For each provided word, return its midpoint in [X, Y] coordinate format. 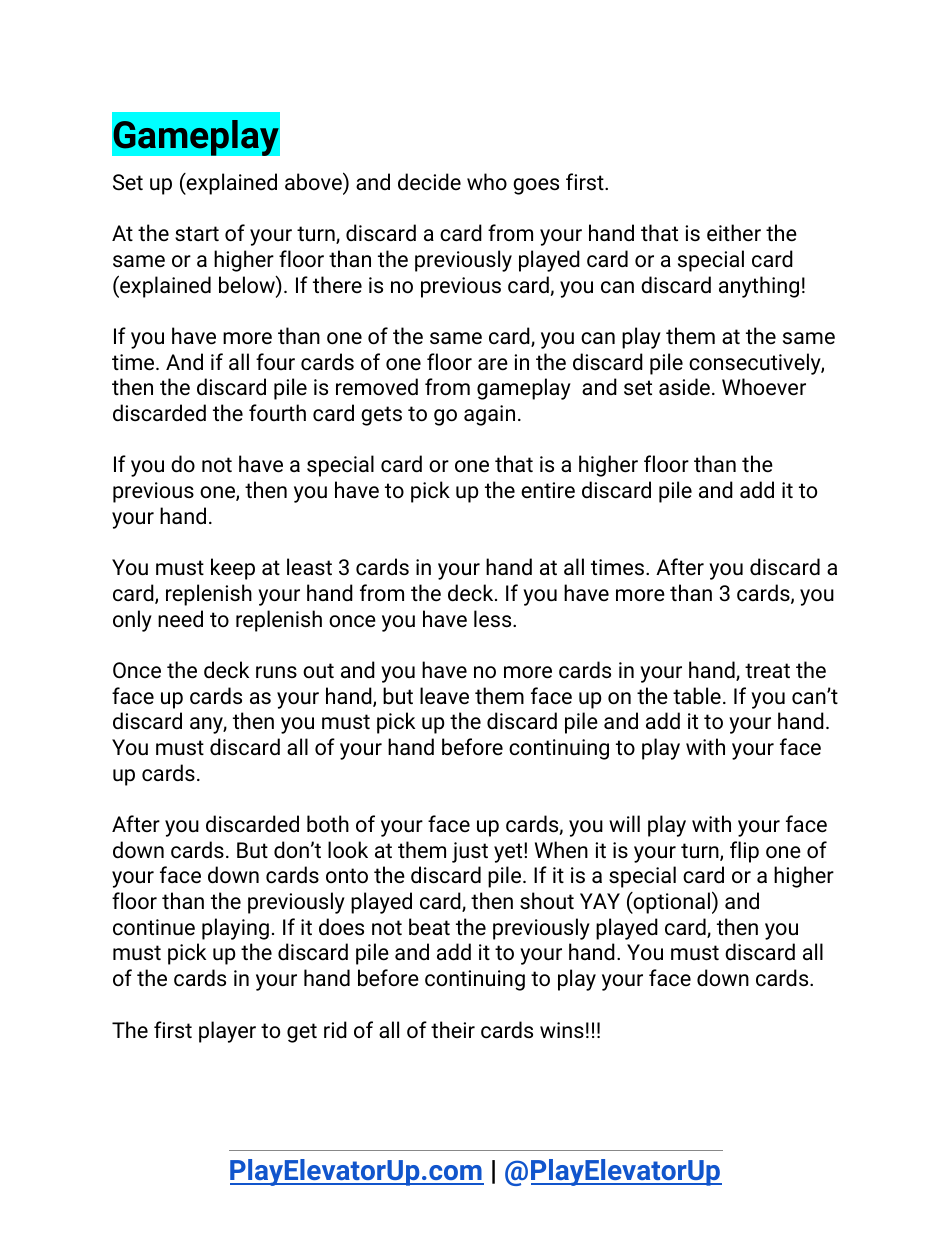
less [494, 619]
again [489, 415]
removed [377, 387]
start [197, 233]
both [328, 824]
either [734, 233]
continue [154, 927]
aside [684, 387]
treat [767, 670]
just [470, 852]
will [624, 823]
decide [429, 182]
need [180, 619]
